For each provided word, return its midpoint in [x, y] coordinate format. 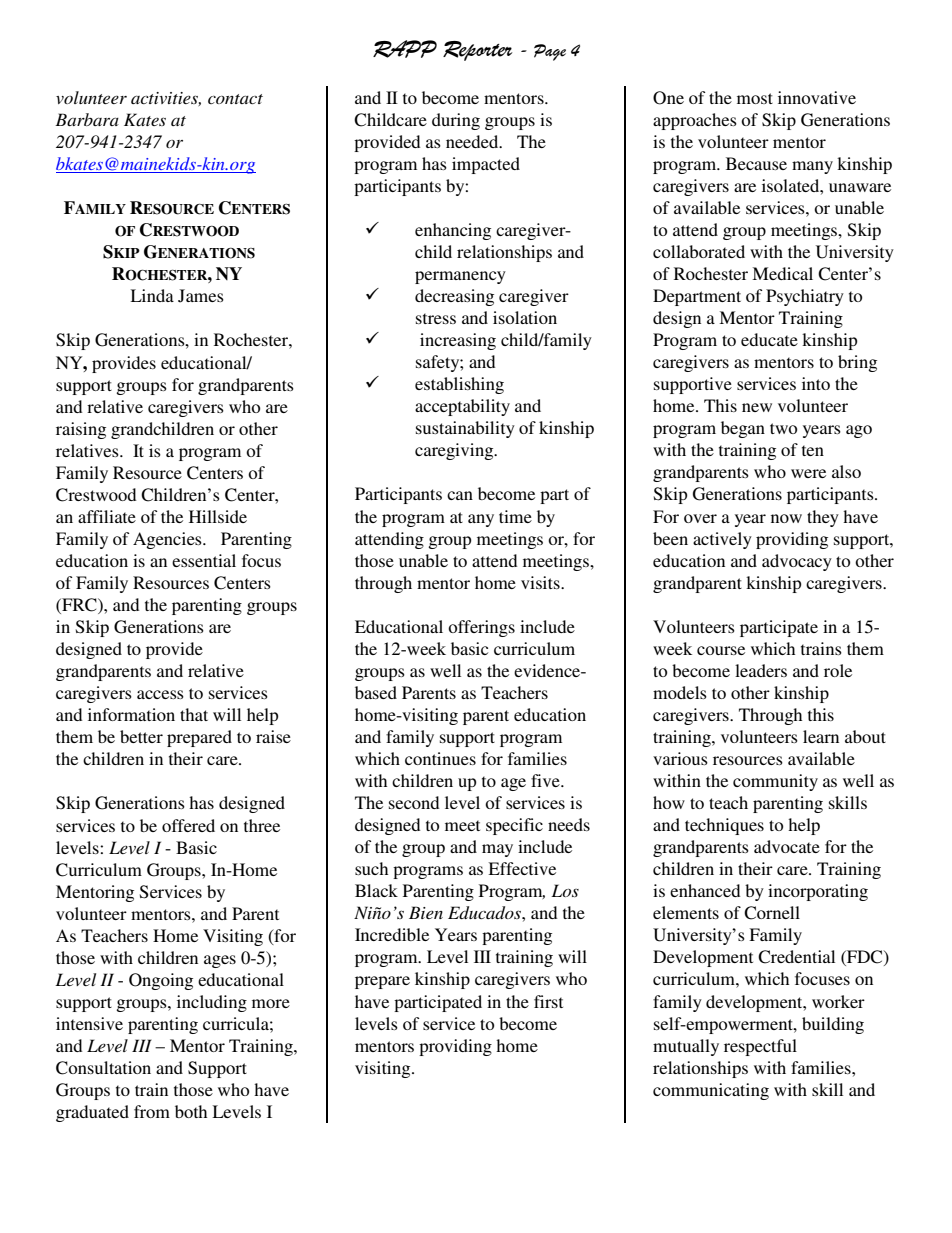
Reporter [477, 51]
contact [235, 99]
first [548, 1001]
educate [769, 339]
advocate [787, 846]
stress [436, 318]
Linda [152, 295]
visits [541, 582]
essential [204, 560]
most [755, 98]
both [191, 1111]
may [497, 850]
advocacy [797, 562]
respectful [760, 1047]
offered [188, 825]
